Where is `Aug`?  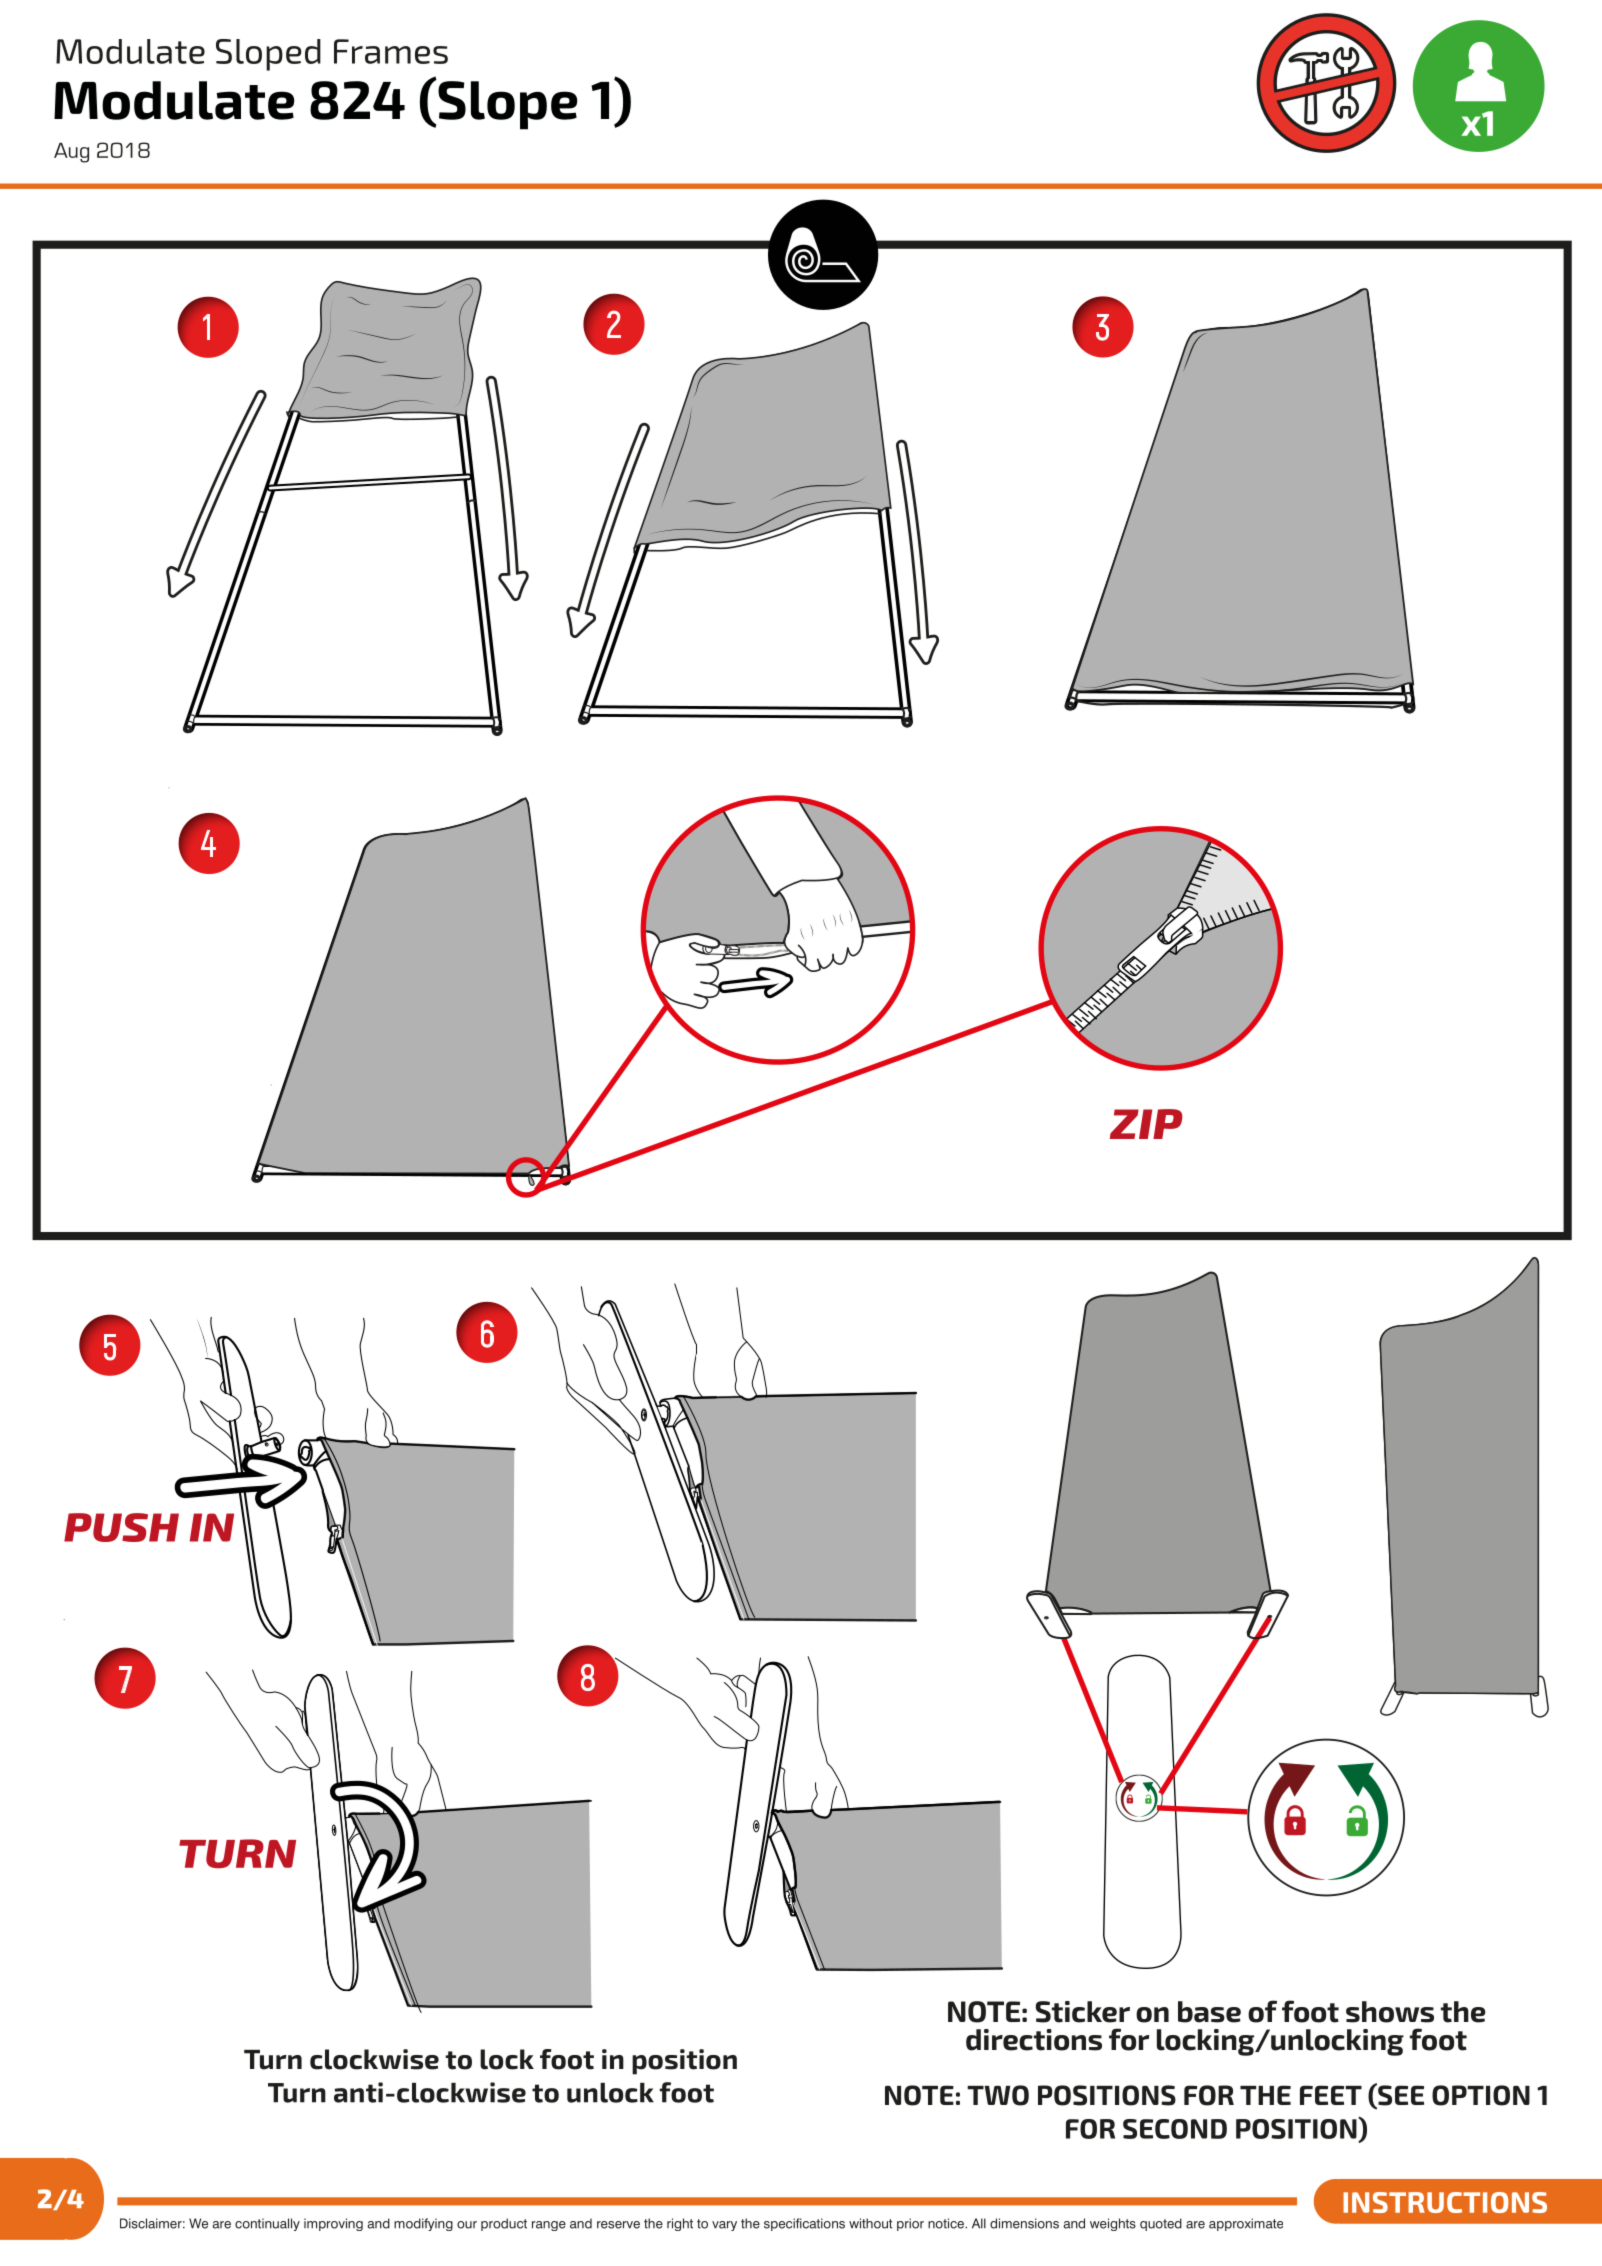
Aug is located at coordinates (71, 152).
